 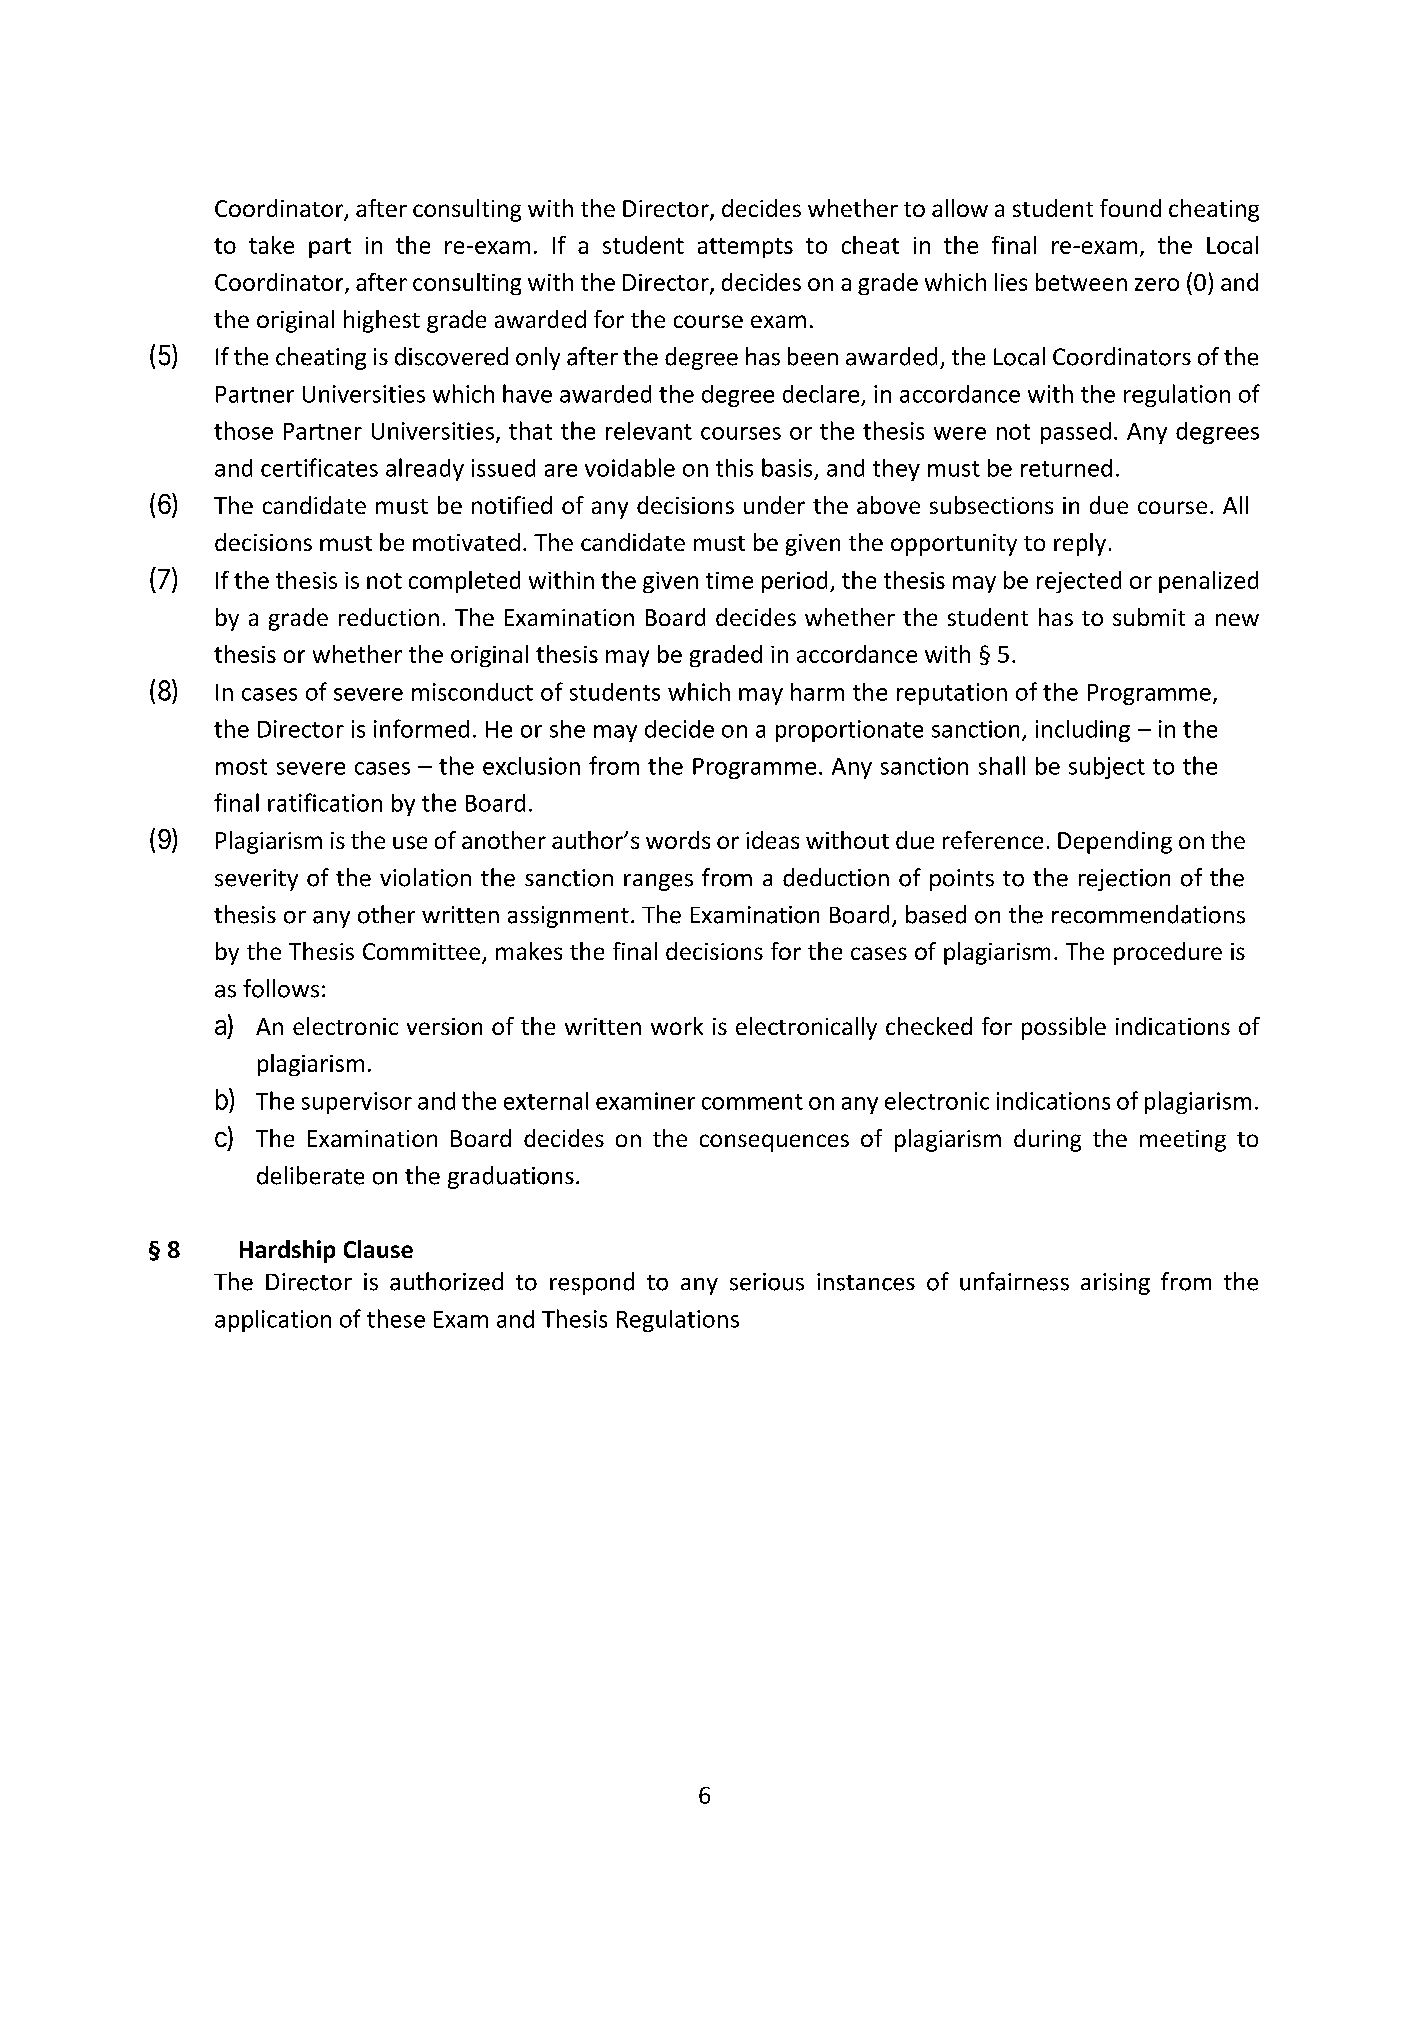 What do you see at coordinates (389, 617) in the screenshot?
I see `reduction` at bounding box center [389, 617].
